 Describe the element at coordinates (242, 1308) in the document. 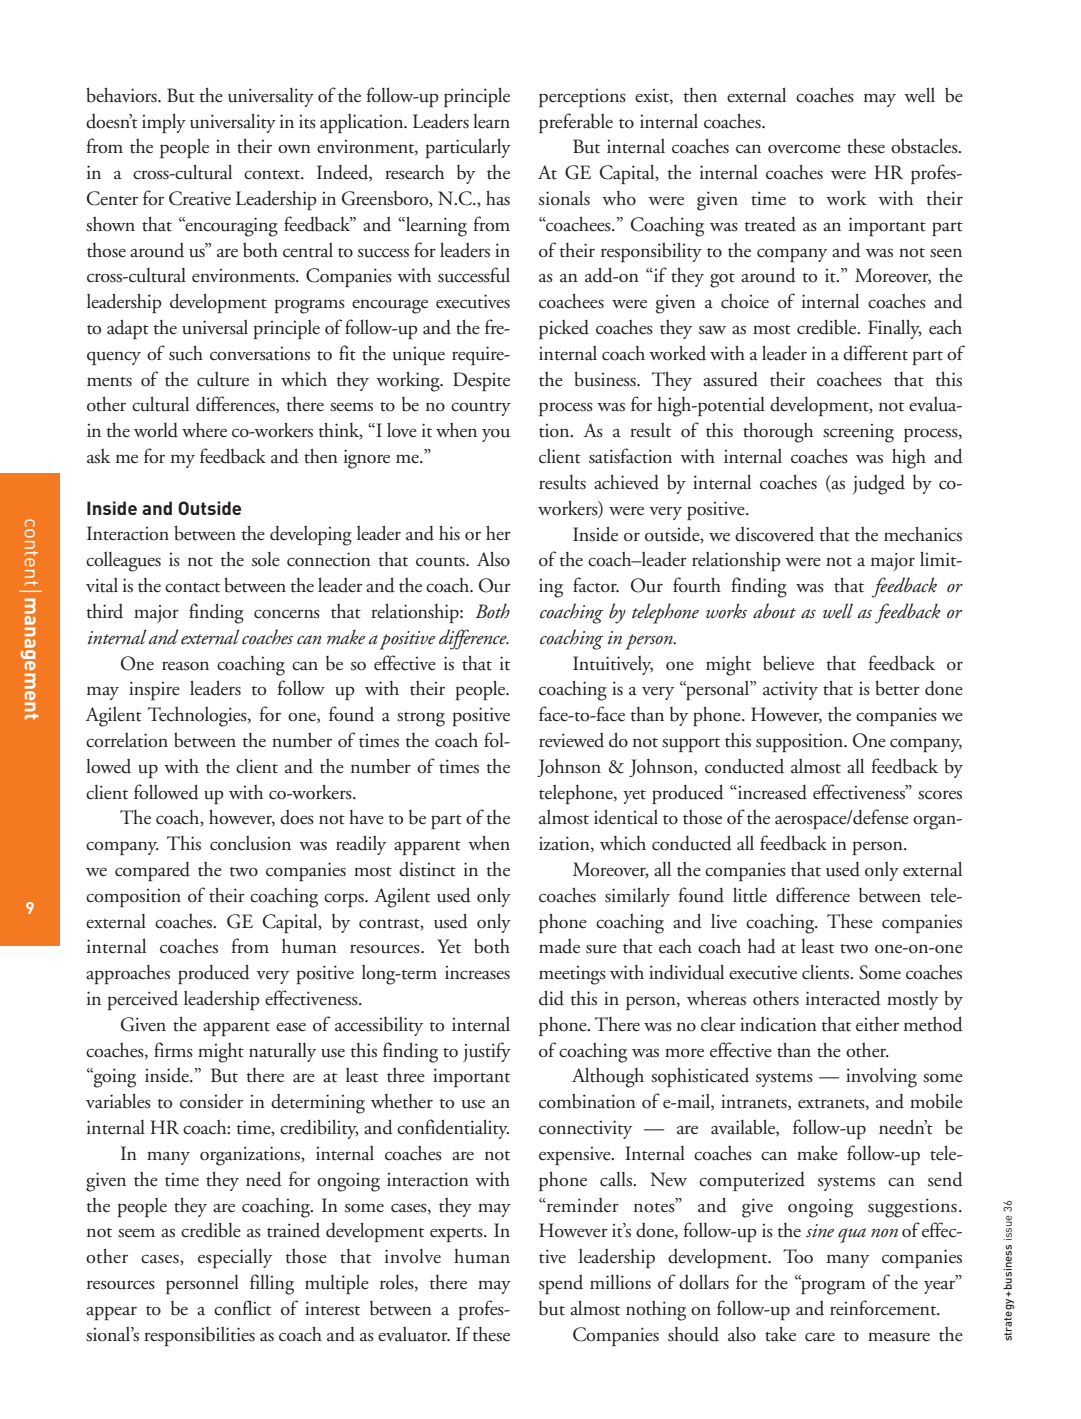

I see `conflict` at that location.
